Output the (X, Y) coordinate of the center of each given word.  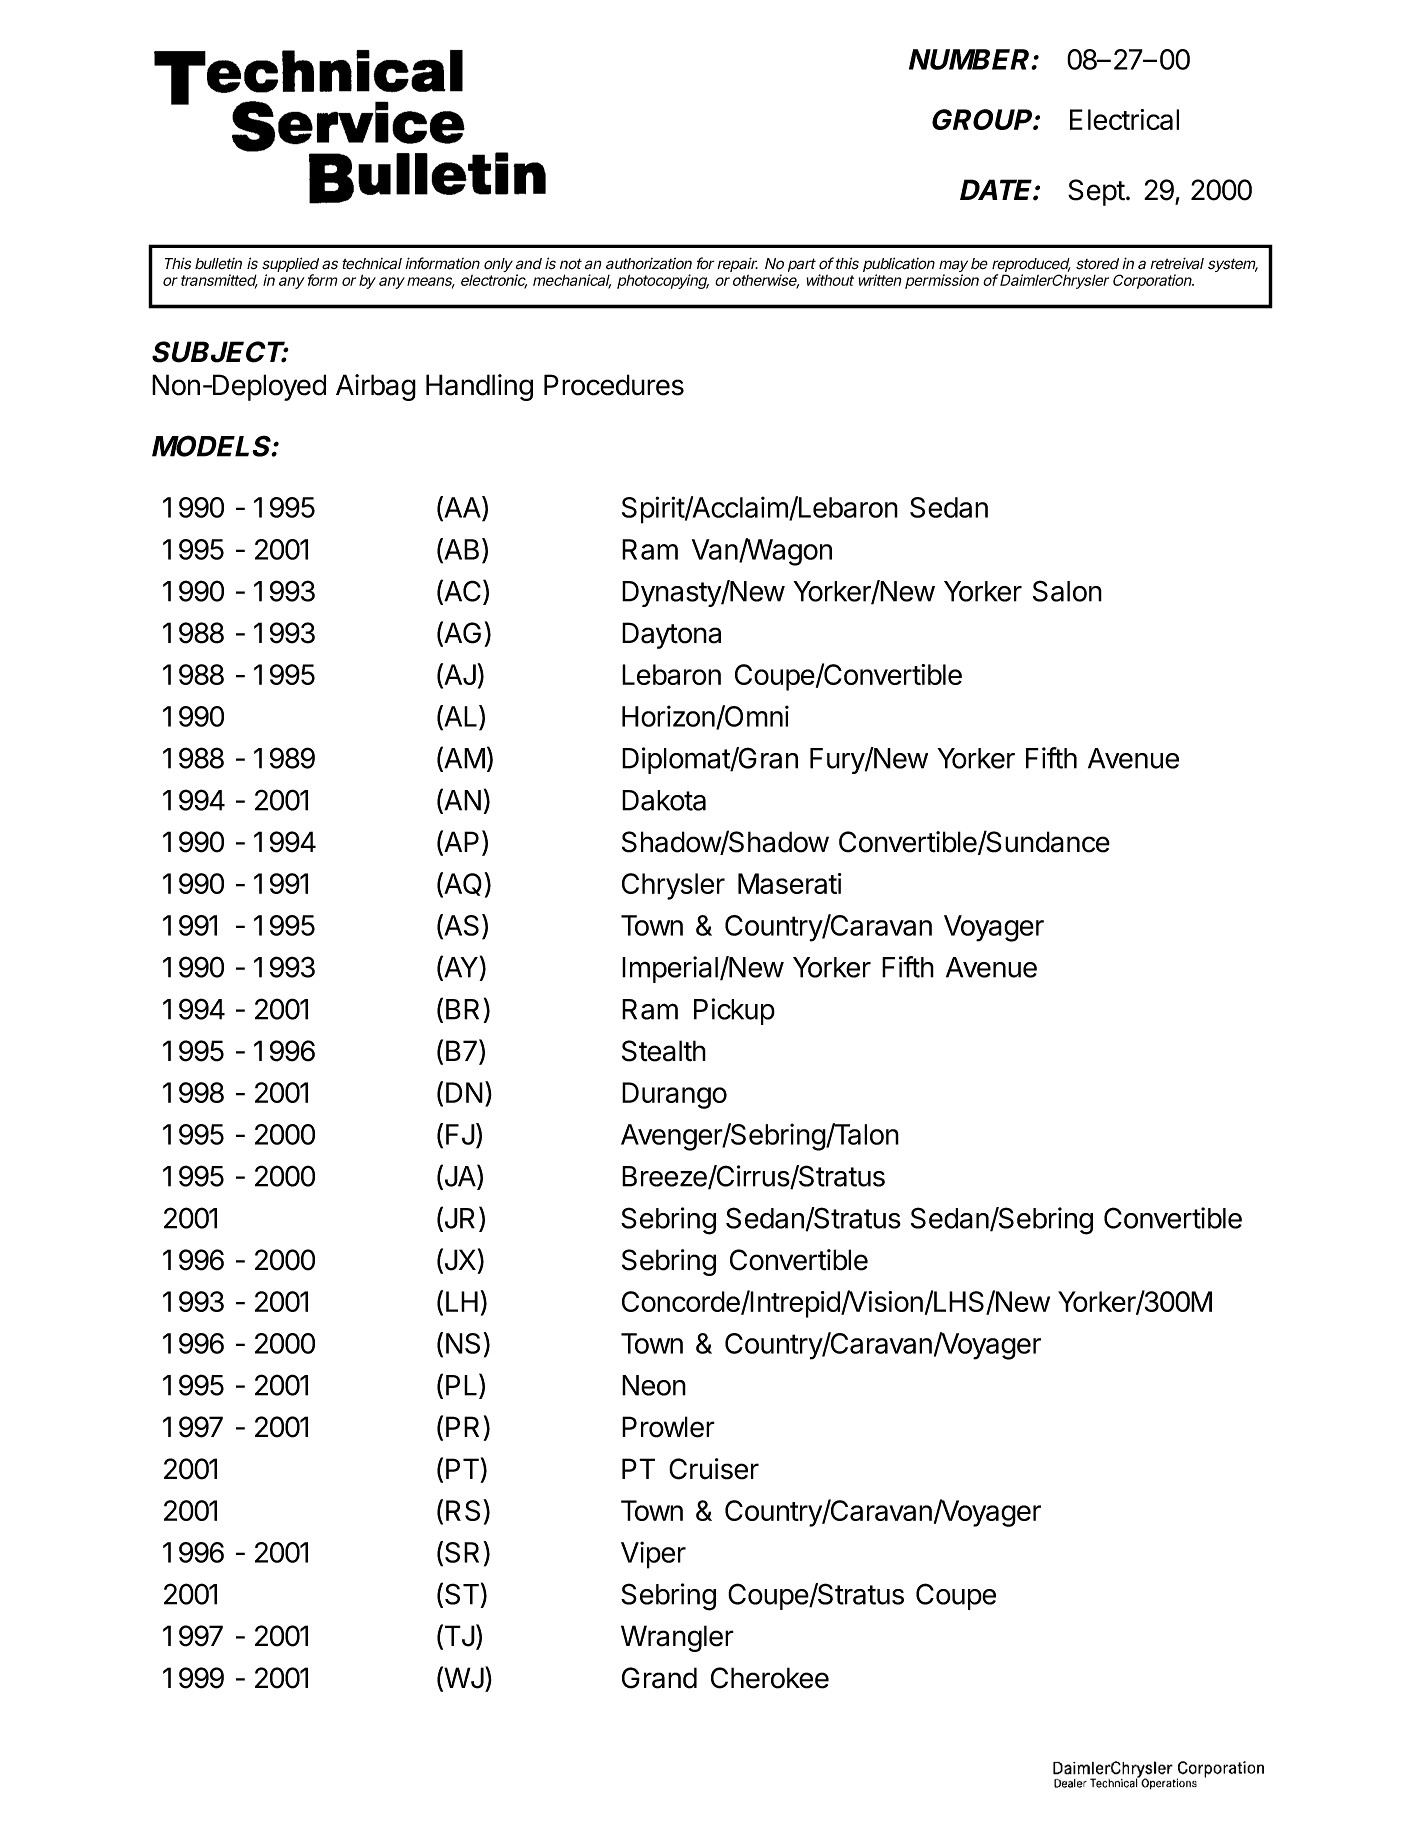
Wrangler (677, 1638)
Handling (479, 387)
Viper (653, 1555)
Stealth (664, 1051)
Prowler (668, 1427)
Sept (1096, 192)
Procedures (614, 385)
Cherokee (770, 1678)
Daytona (671, 635)
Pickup (734, 1011)
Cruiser (714, 1469)
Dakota (664, 800)
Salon (1067, 591)
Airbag (376, 387)
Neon (654, 1385)
